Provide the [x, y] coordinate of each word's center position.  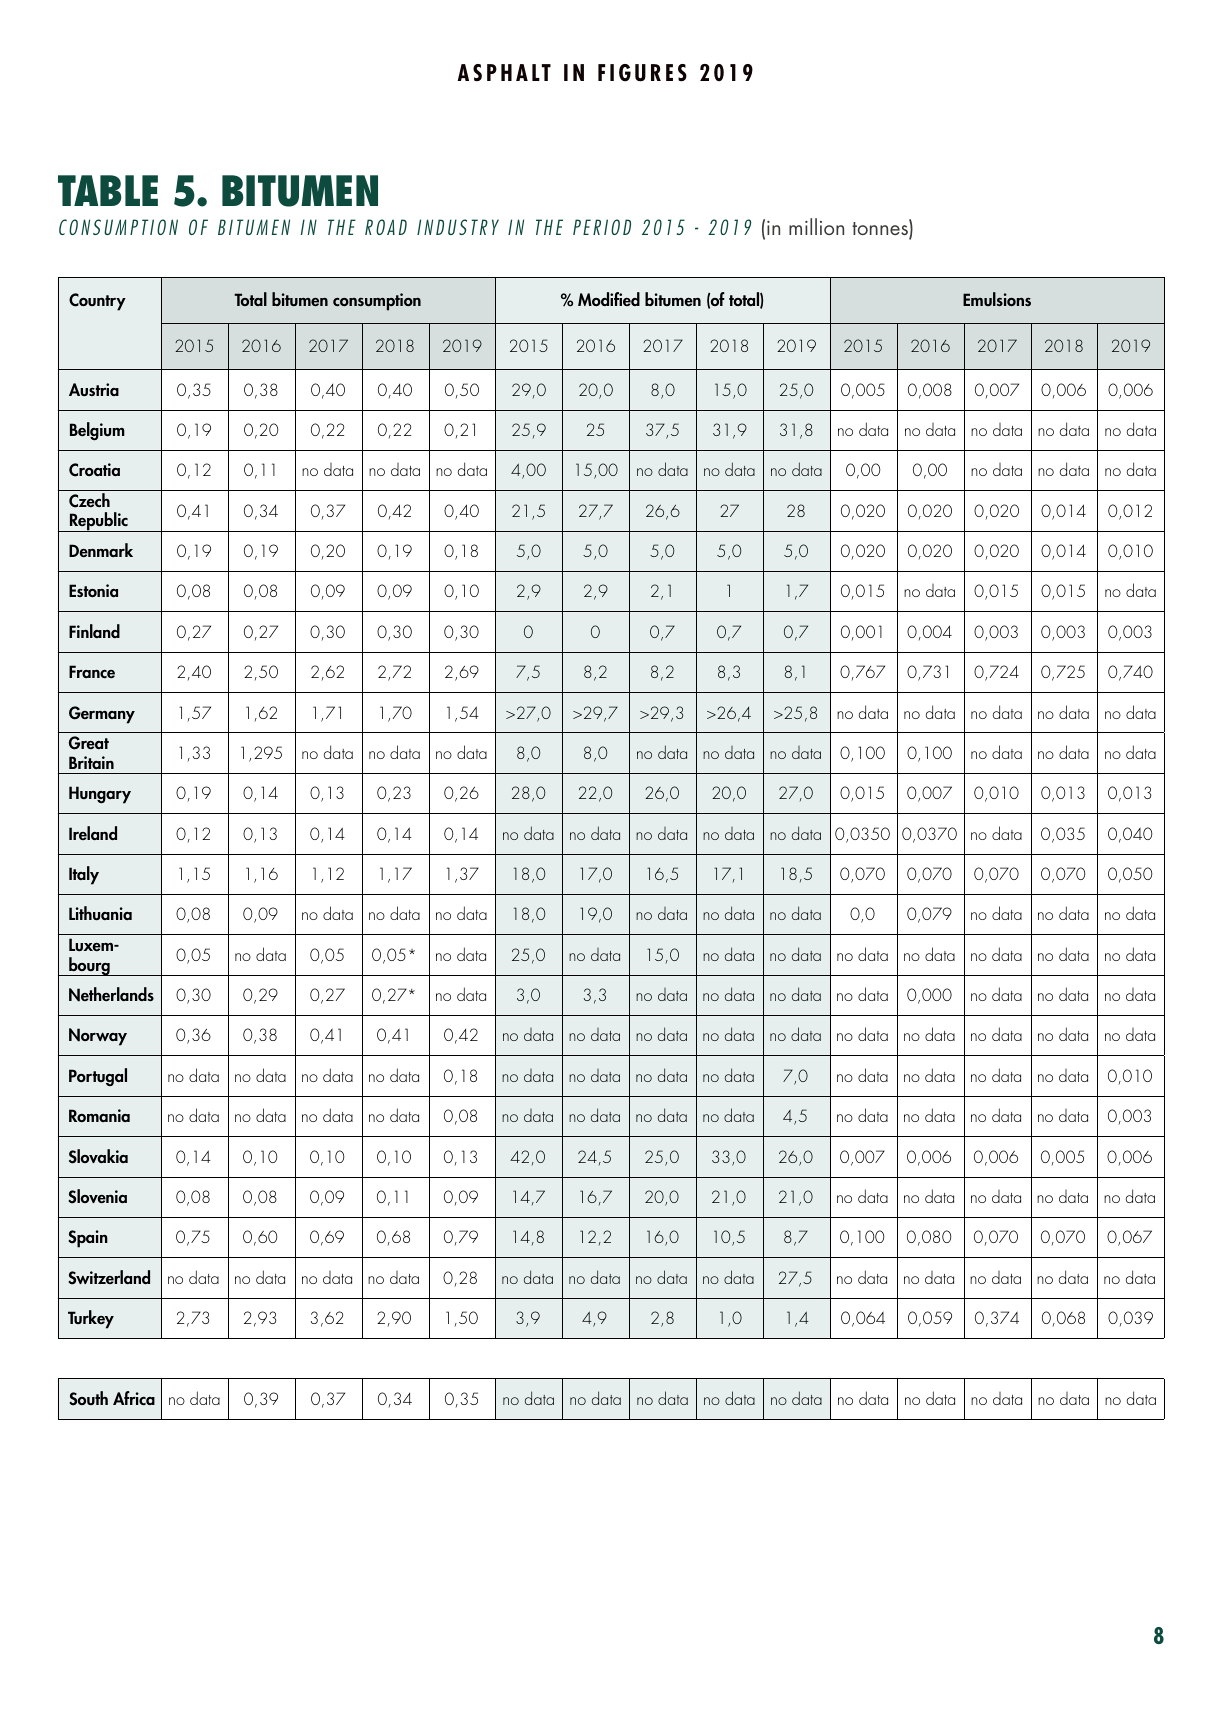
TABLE [108, 190]
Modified [609, 299]
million [816, 226]
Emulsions [997, 299]
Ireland [93, 833]
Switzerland [109, 1277]
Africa [134, 1398]
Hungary [100, 795]
